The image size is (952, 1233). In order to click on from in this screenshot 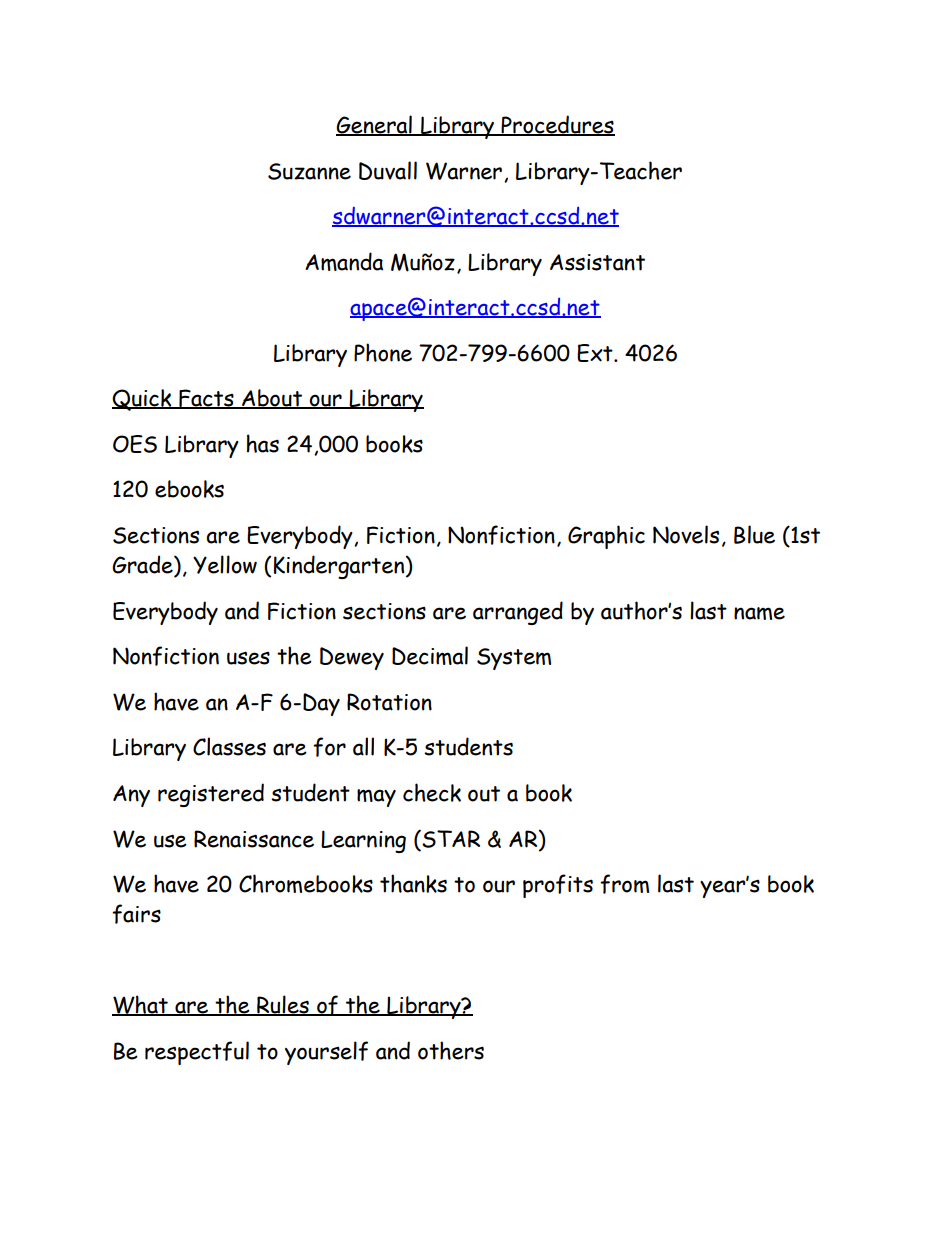, I will do `click(624, 884)`.
